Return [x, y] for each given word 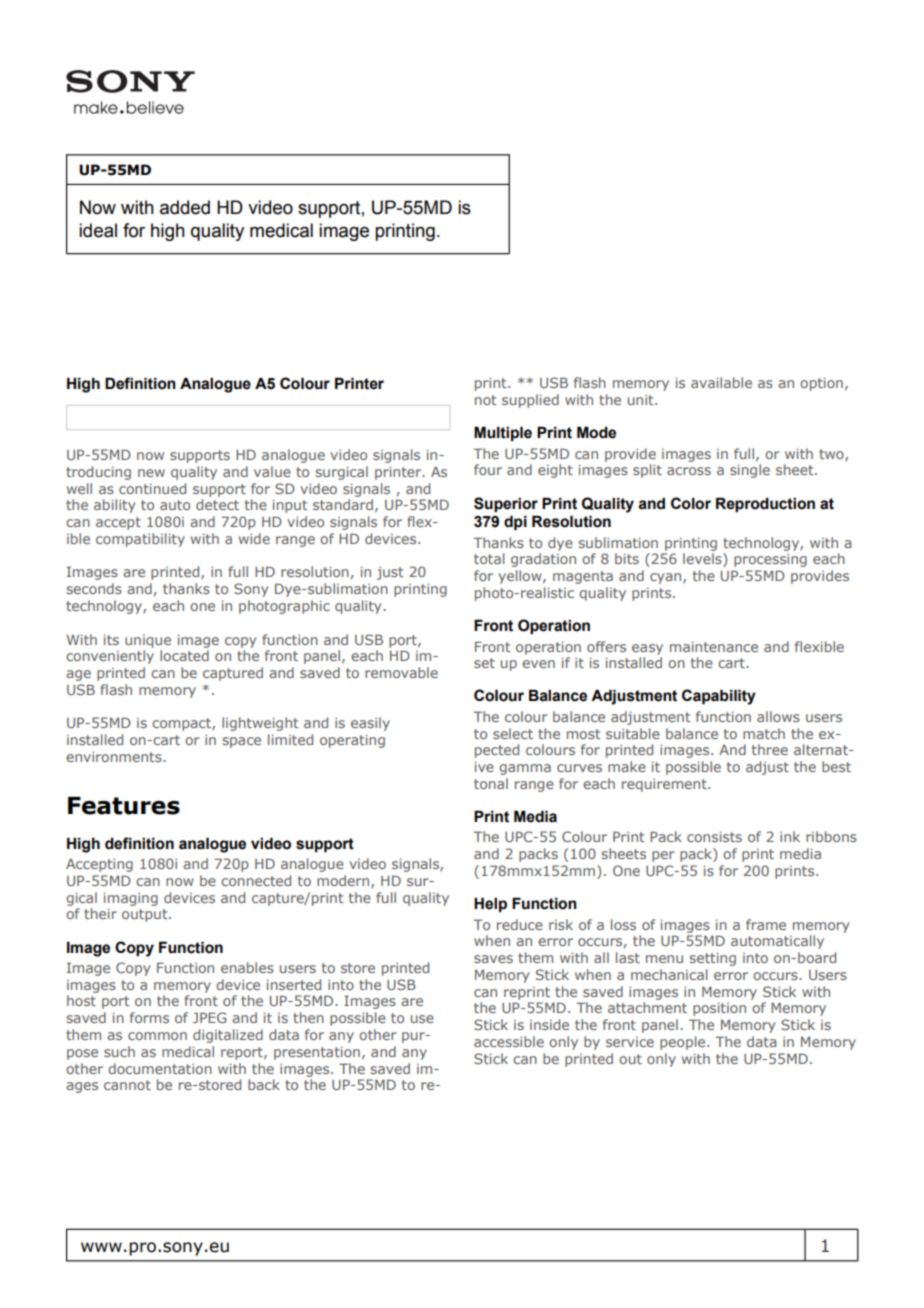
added [185, 207]
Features [124, 806]
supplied [530, 401]
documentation [160, 1068]
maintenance [714, 647]
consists [714, 837]
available [721, 382]
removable [401, 672]
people [684, 1043]
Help [490, 904]
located [184, 655]
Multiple [503, 433]
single [750, 471]
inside [549, 1024]
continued [152, 488]
